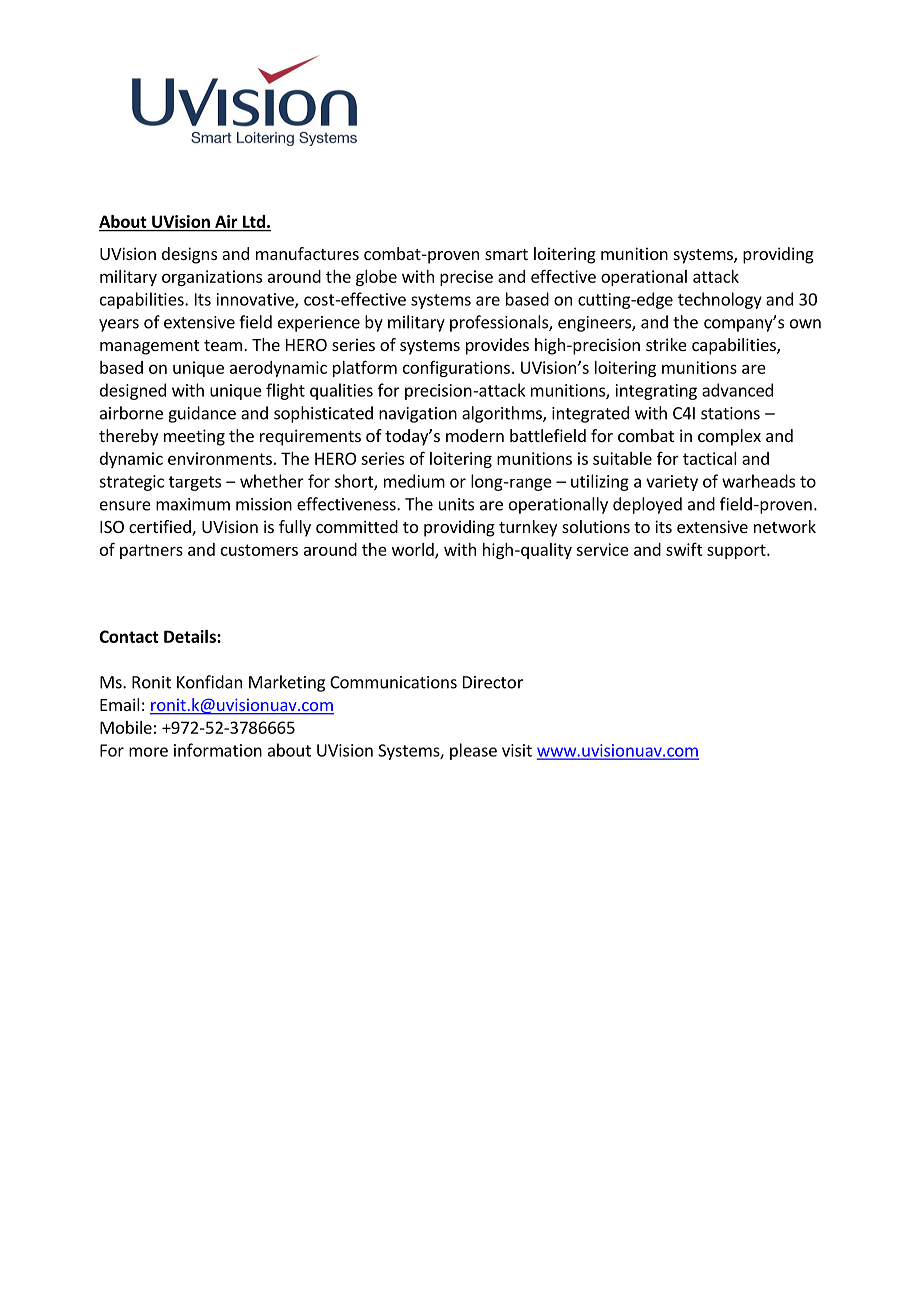  Describe the element at coordinates (506, 254) in the page. I see `smart` at that location.
